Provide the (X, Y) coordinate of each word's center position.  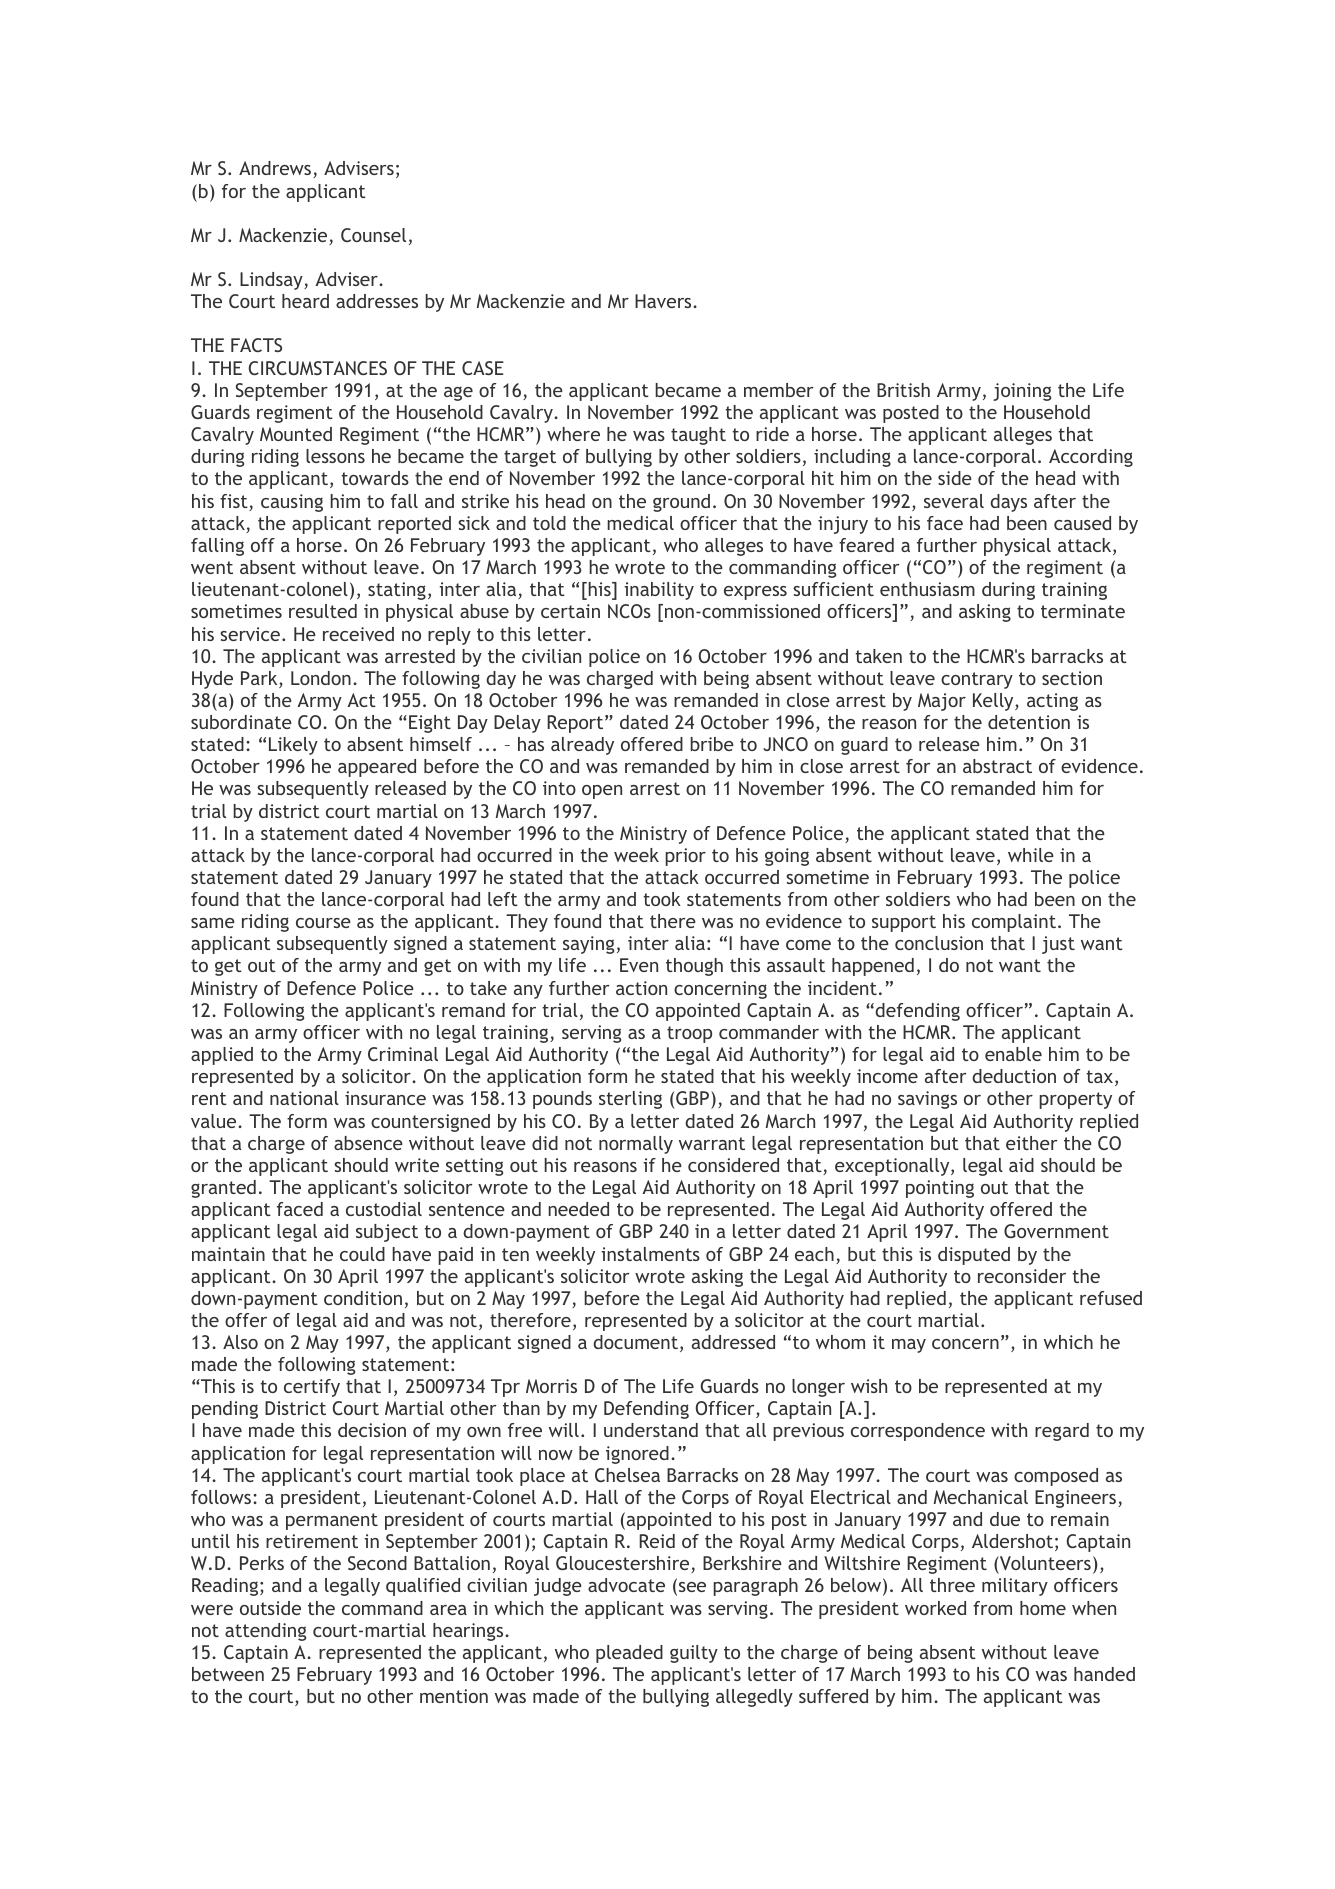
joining (1022, 392)
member (778, 390)
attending (265, 1632)
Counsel (373, 235)
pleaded (629, 1654)
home (1043, 1608)
